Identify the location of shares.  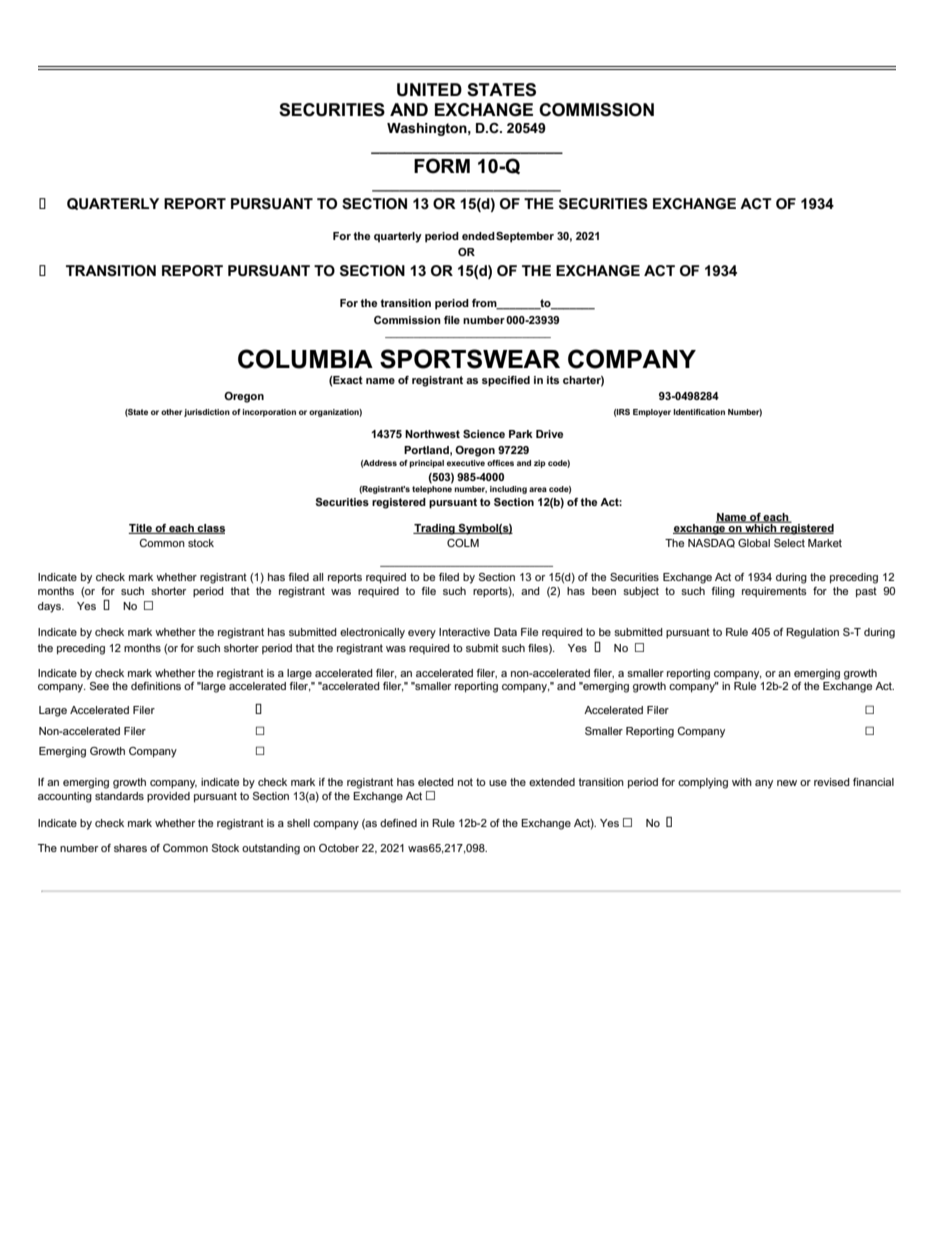
(130, 848).
